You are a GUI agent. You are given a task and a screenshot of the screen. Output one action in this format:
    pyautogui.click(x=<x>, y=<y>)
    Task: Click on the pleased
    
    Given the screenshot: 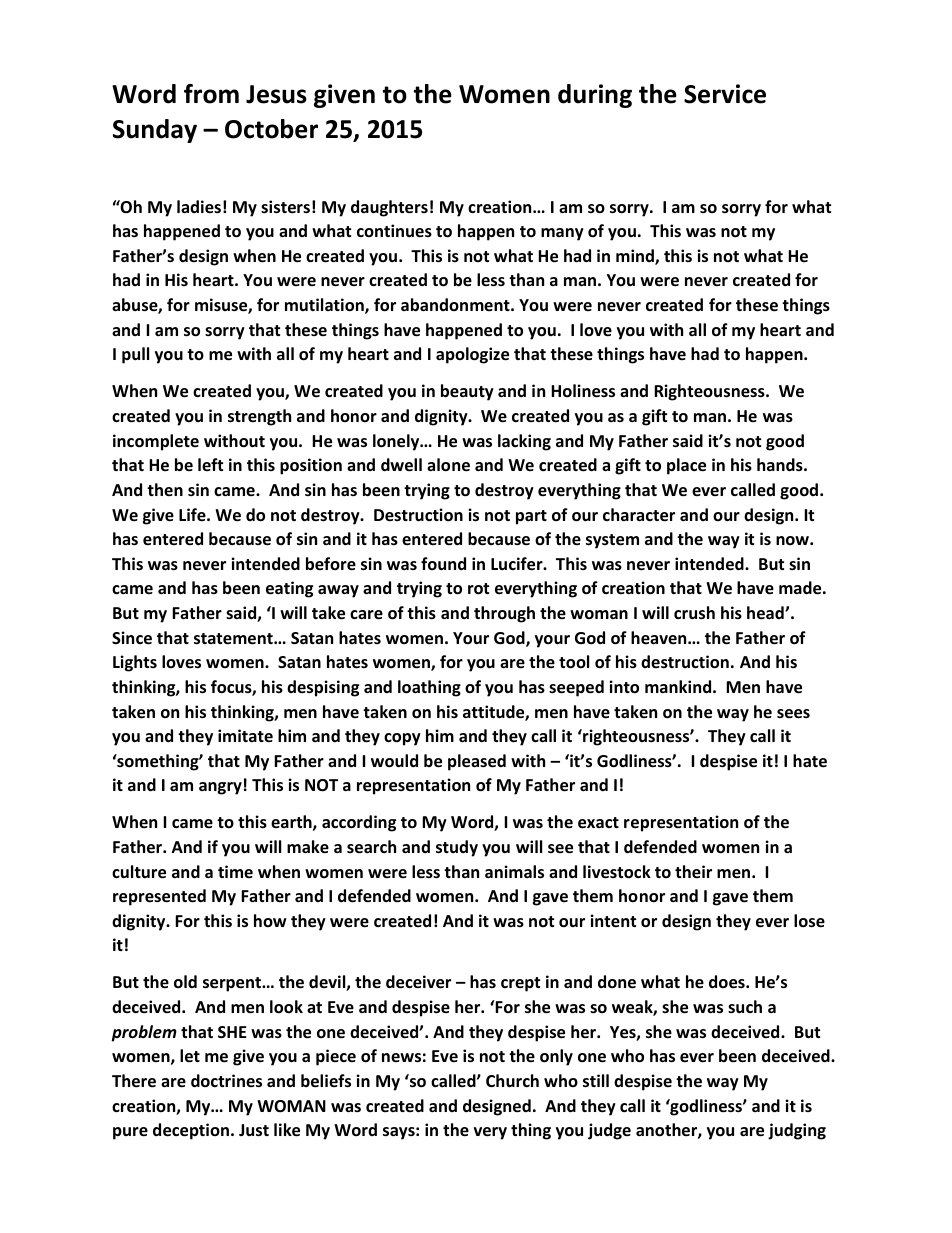 What is the action you would take?
    pyautogui.click(x=477, y=762)
